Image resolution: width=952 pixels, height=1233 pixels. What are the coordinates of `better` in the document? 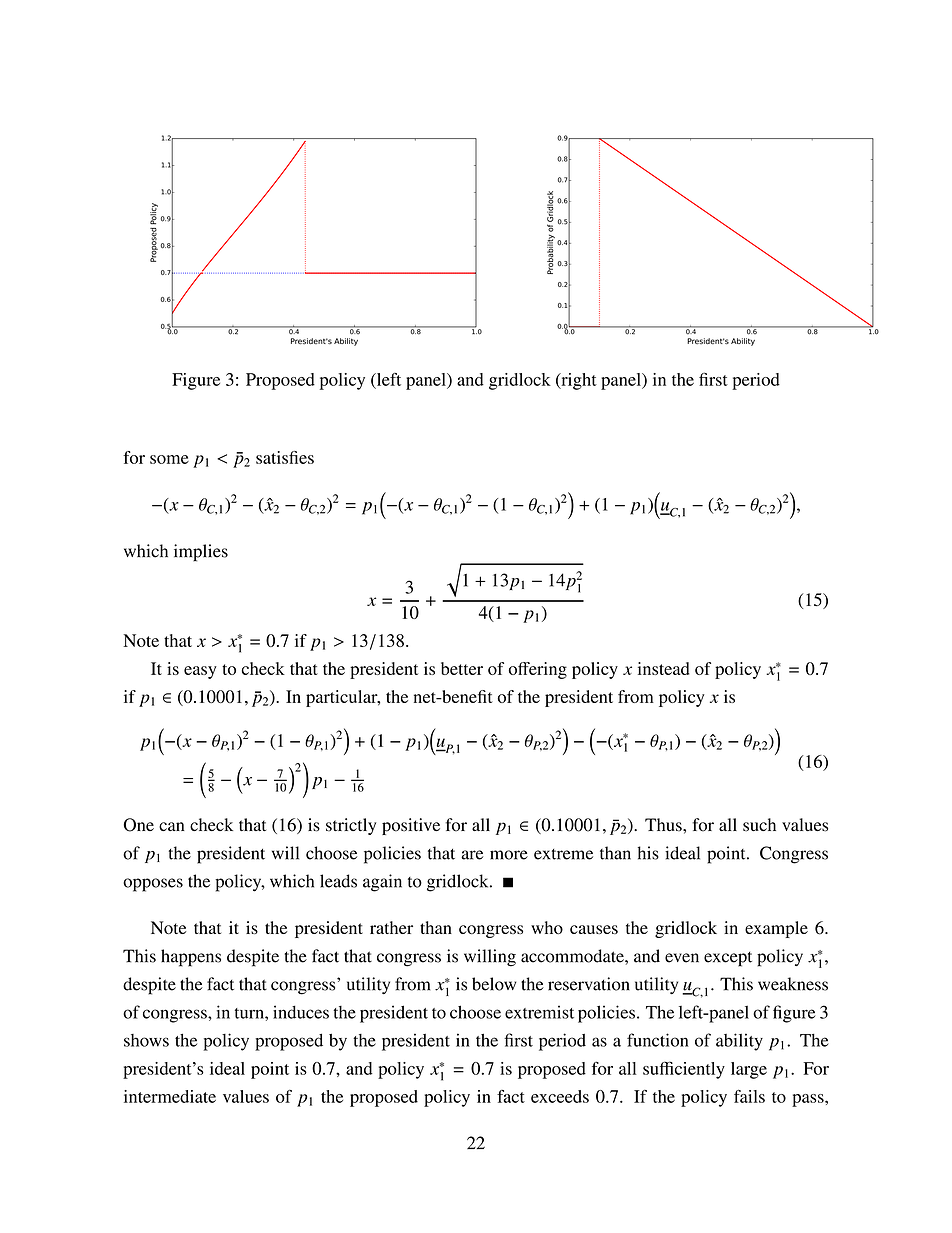 It's located at (462, 668).
